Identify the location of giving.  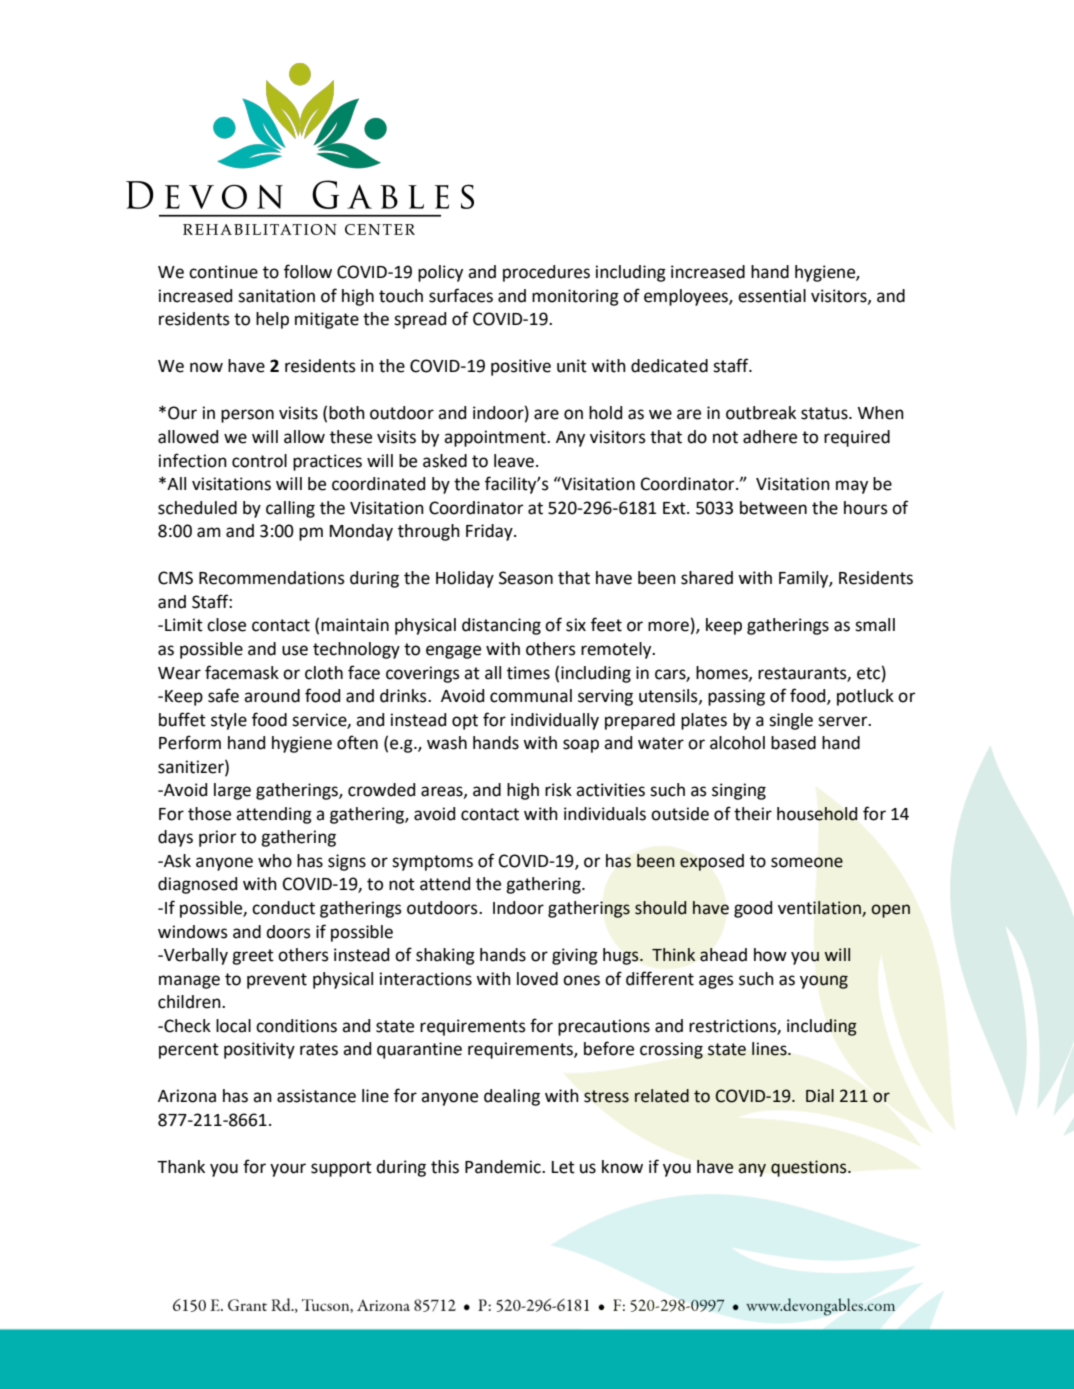
(575, 956).
